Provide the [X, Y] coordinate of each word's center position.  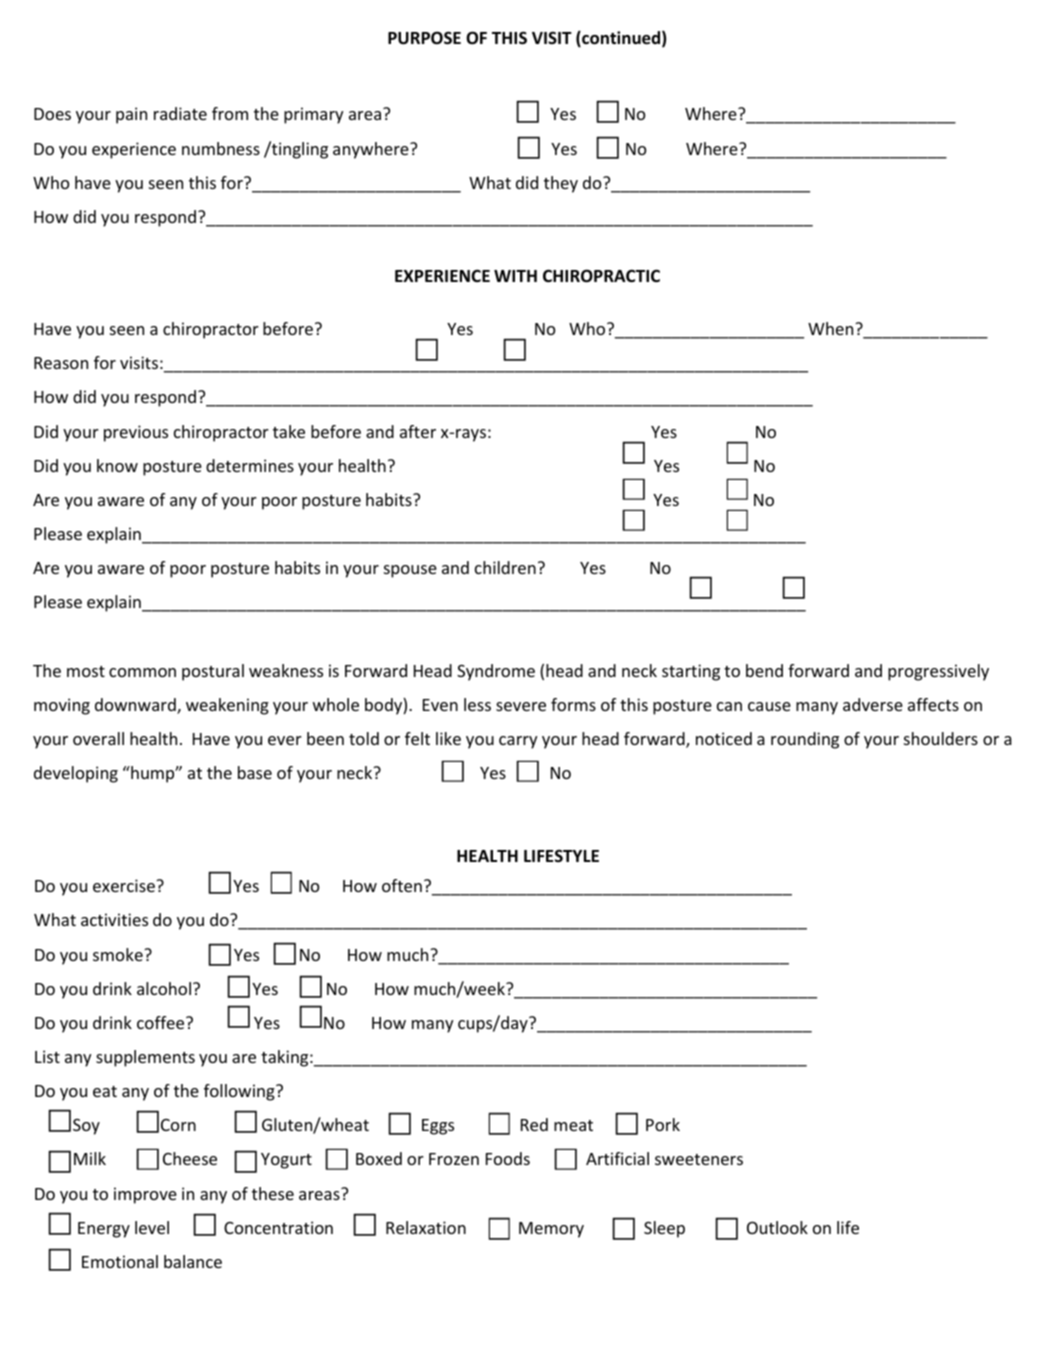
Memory [551, 1230]
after [418, 431]
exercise [125, 885]
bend [764, 670]
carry [518, 742]
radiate [180, 113]
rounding [805, 740]
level [152, 1227]
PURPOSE [424, 38]
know [117, 465]
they [561, 184]
